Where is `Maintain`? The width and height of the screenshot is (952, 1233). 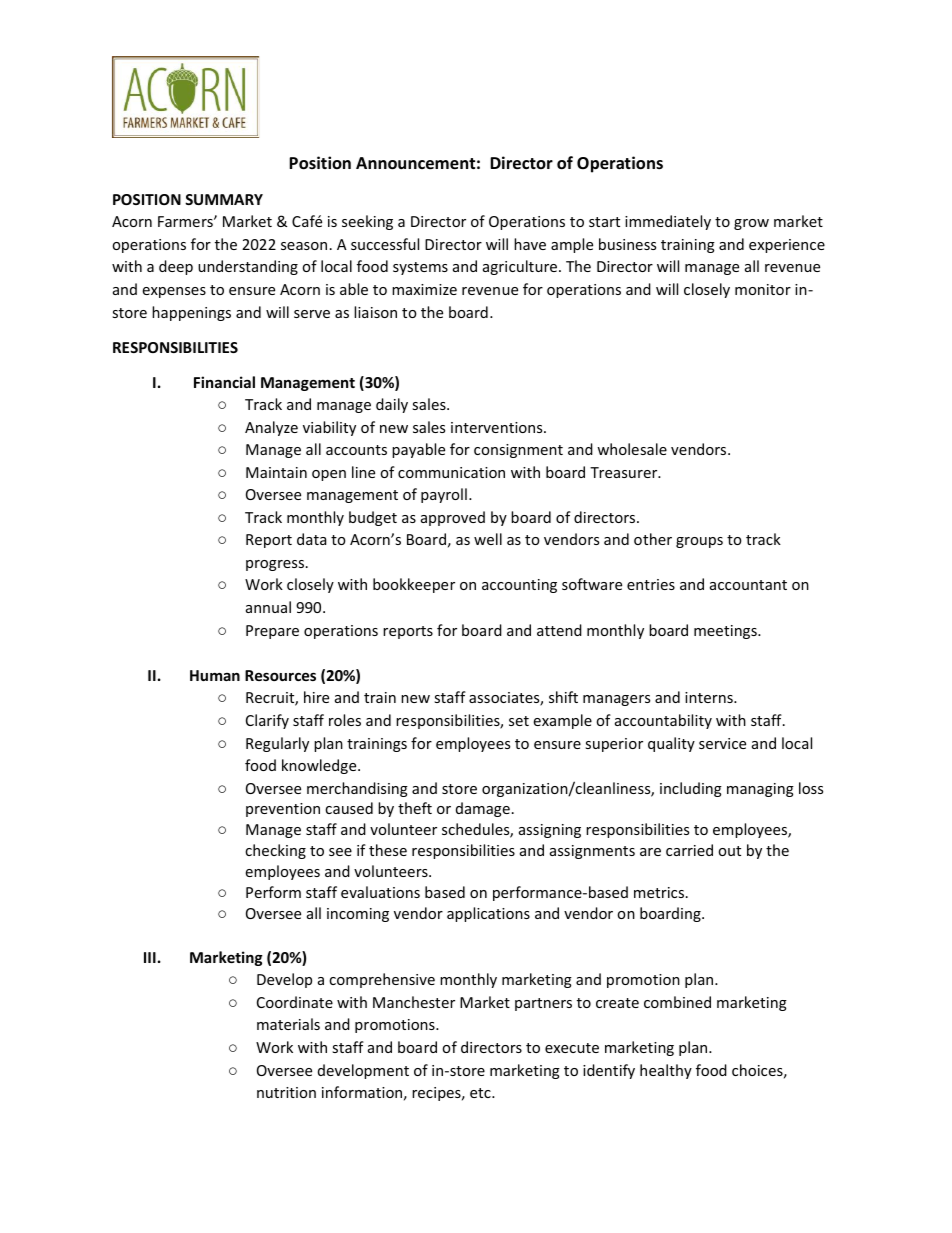
Maintain is located at coordinates (276, 472).
